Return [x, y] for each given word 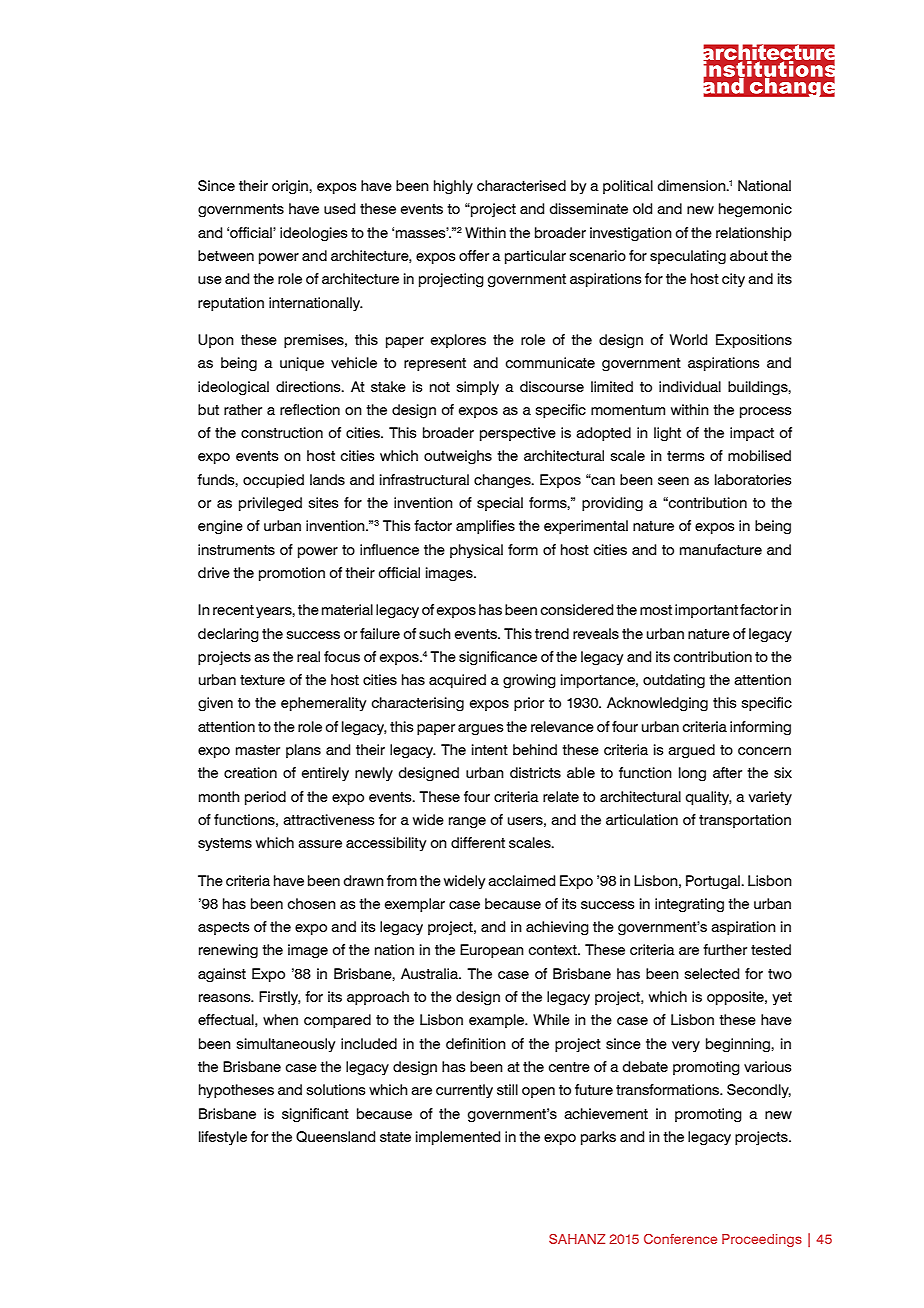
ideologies [314, 234]
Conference [680, 1239]
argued [691, 751]
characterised [521, 185]
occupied [273, 481]
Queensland [335, 1136]
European [492, 951]
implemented [458, 1138]
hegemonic [755, 210]
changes [503, 481]
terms [686, 456]
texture [262, 680]
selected [712, 973]
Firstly [280, 998]
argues [481, 730]
